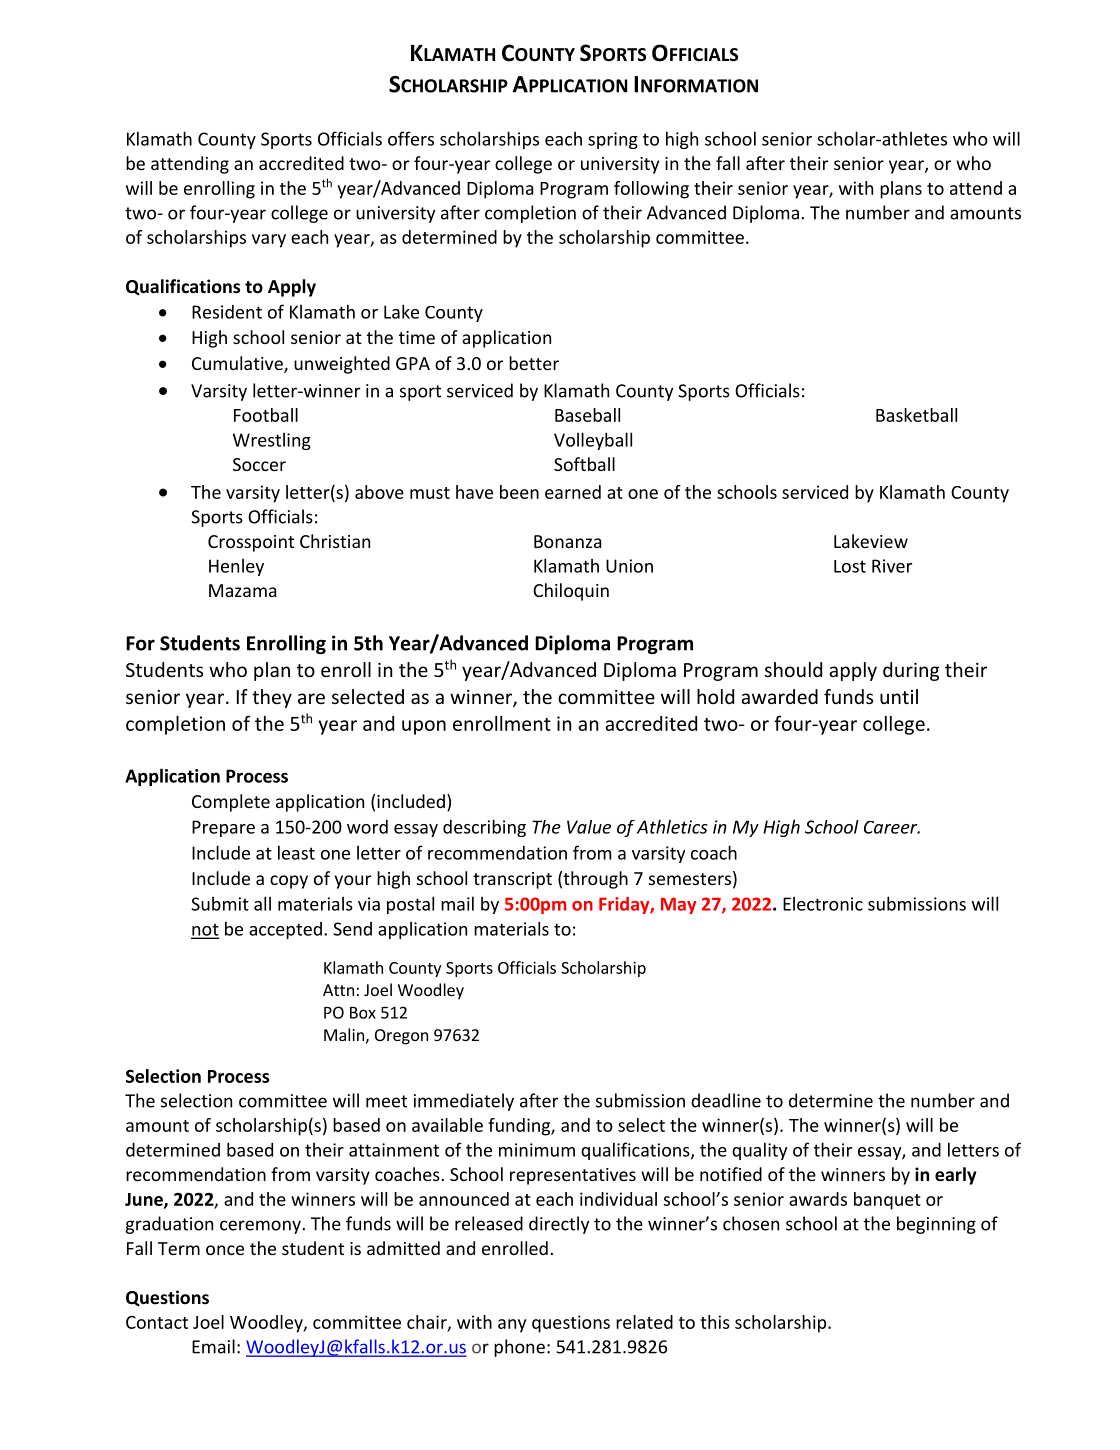  I want to click on any, so click(512, 1326).
